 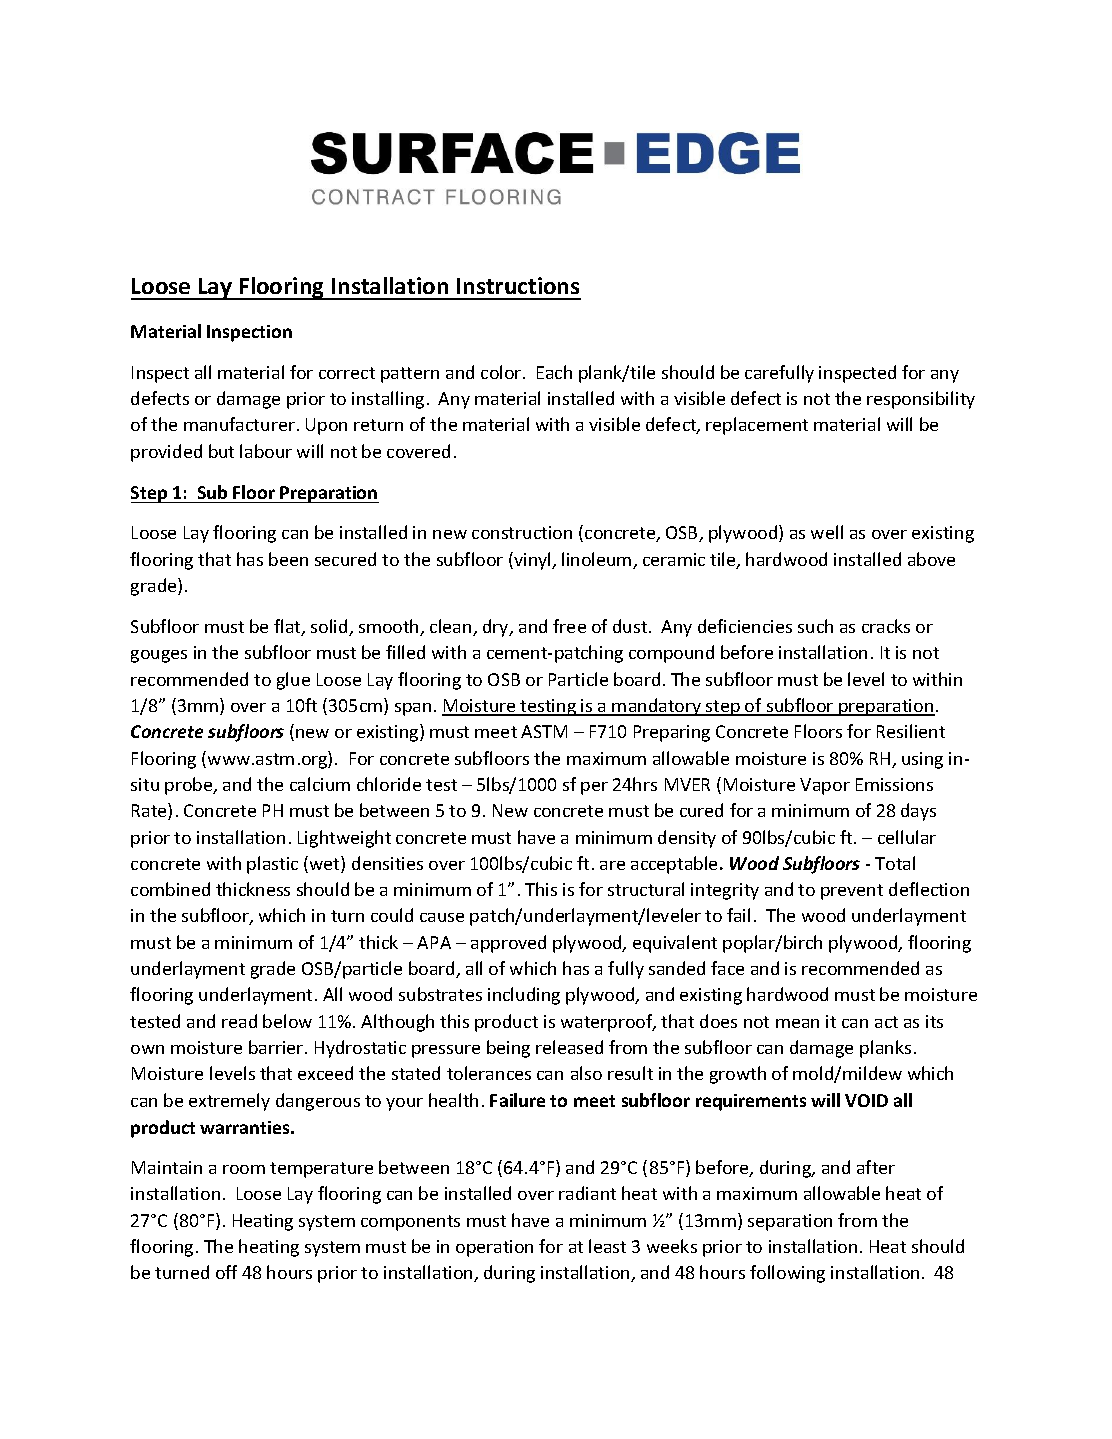 What do you see at coordinates (797, 1023) in the screenshot?
I see `mean` at bounding box center [797, 1023].
